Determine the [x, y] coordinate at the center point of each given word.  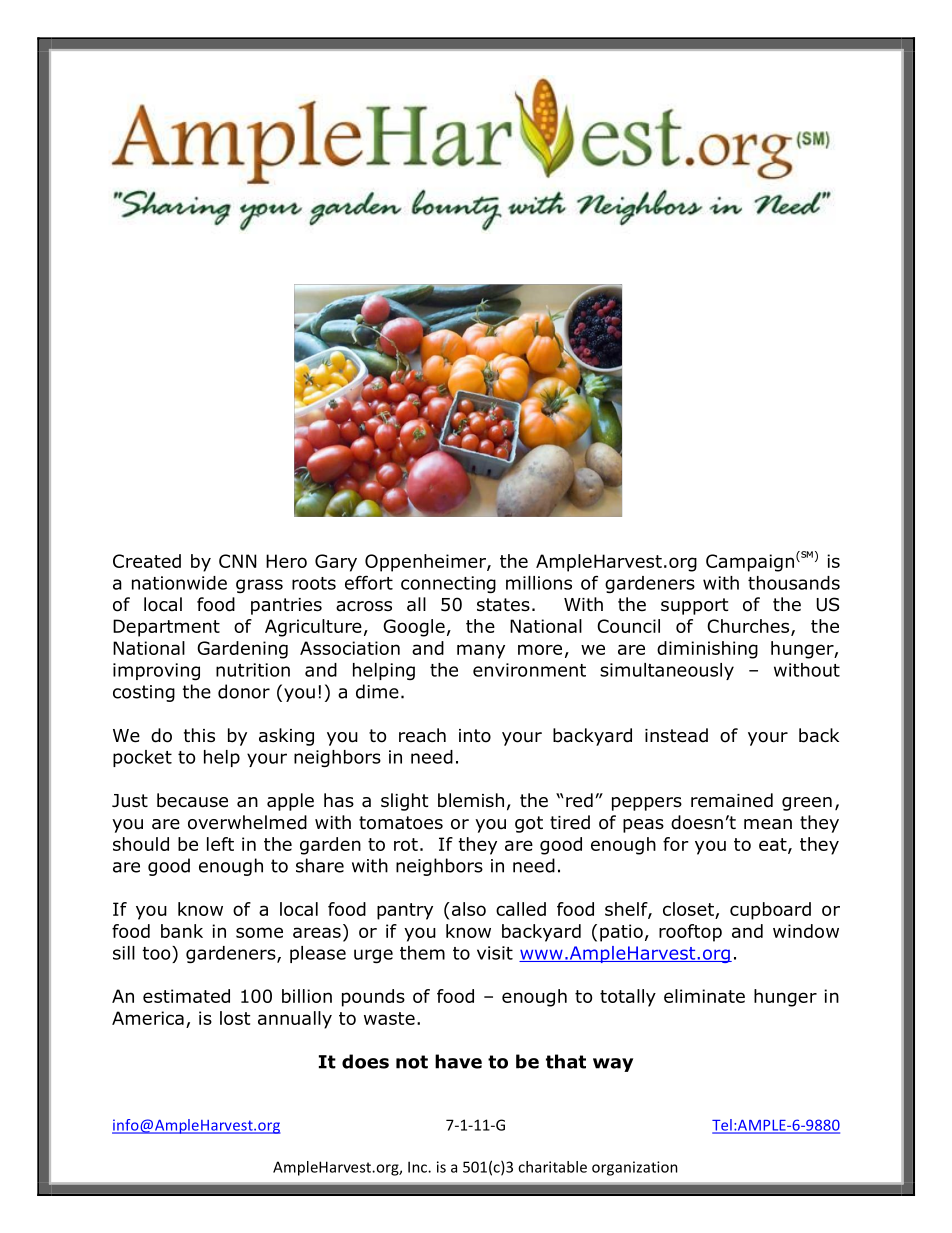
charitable [552, 1167]
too [157, 953]
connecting [448, 584]
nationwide [179, 583]
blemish [471, 800]
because [192, 800]
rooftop [690, 933]
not [412, 1062]
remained [732, 800]
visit [495, 953]
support [694, 606]
